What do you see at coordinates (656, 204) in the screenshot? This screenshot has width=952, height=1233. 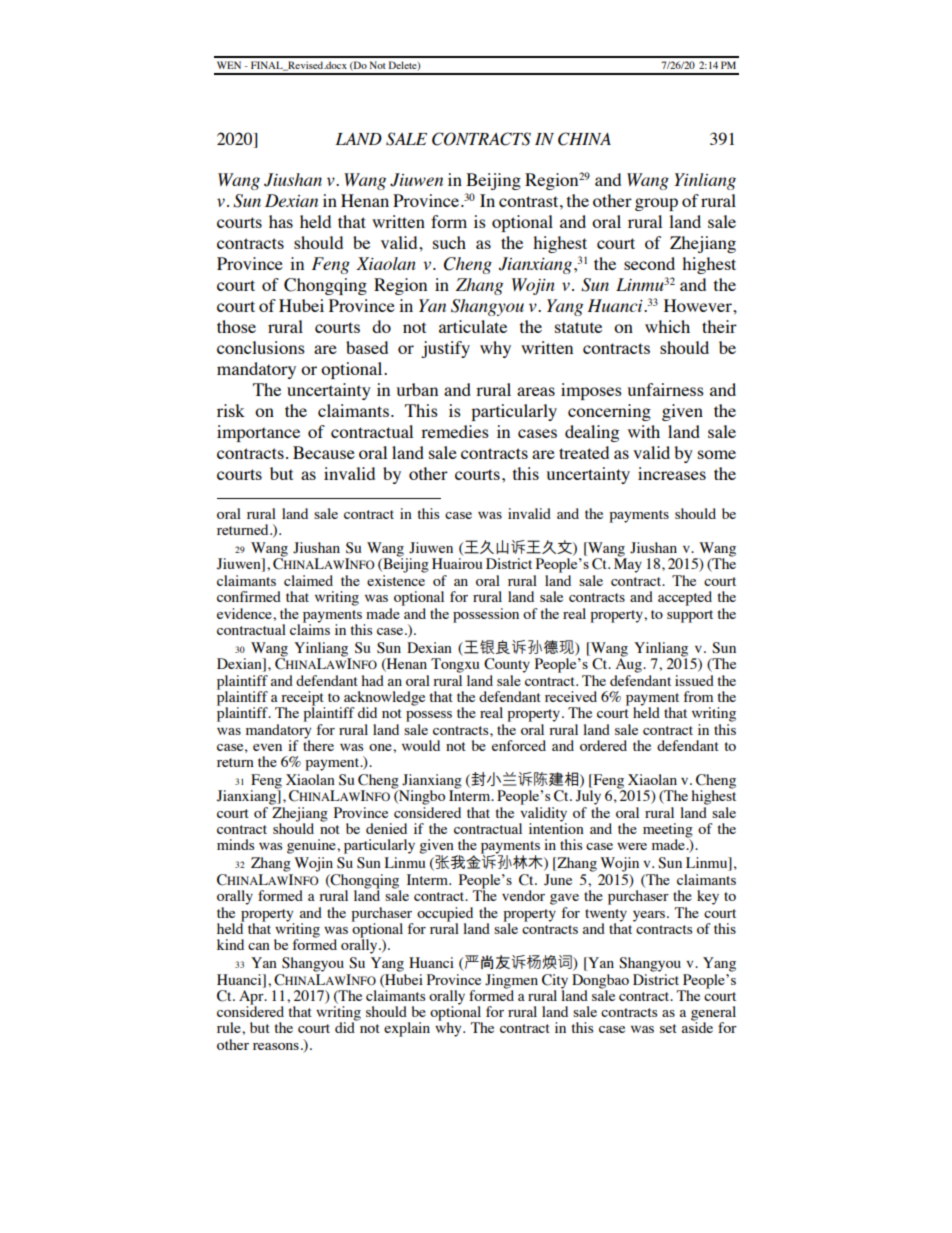 I see `group` at bounding box center [656, 204].
